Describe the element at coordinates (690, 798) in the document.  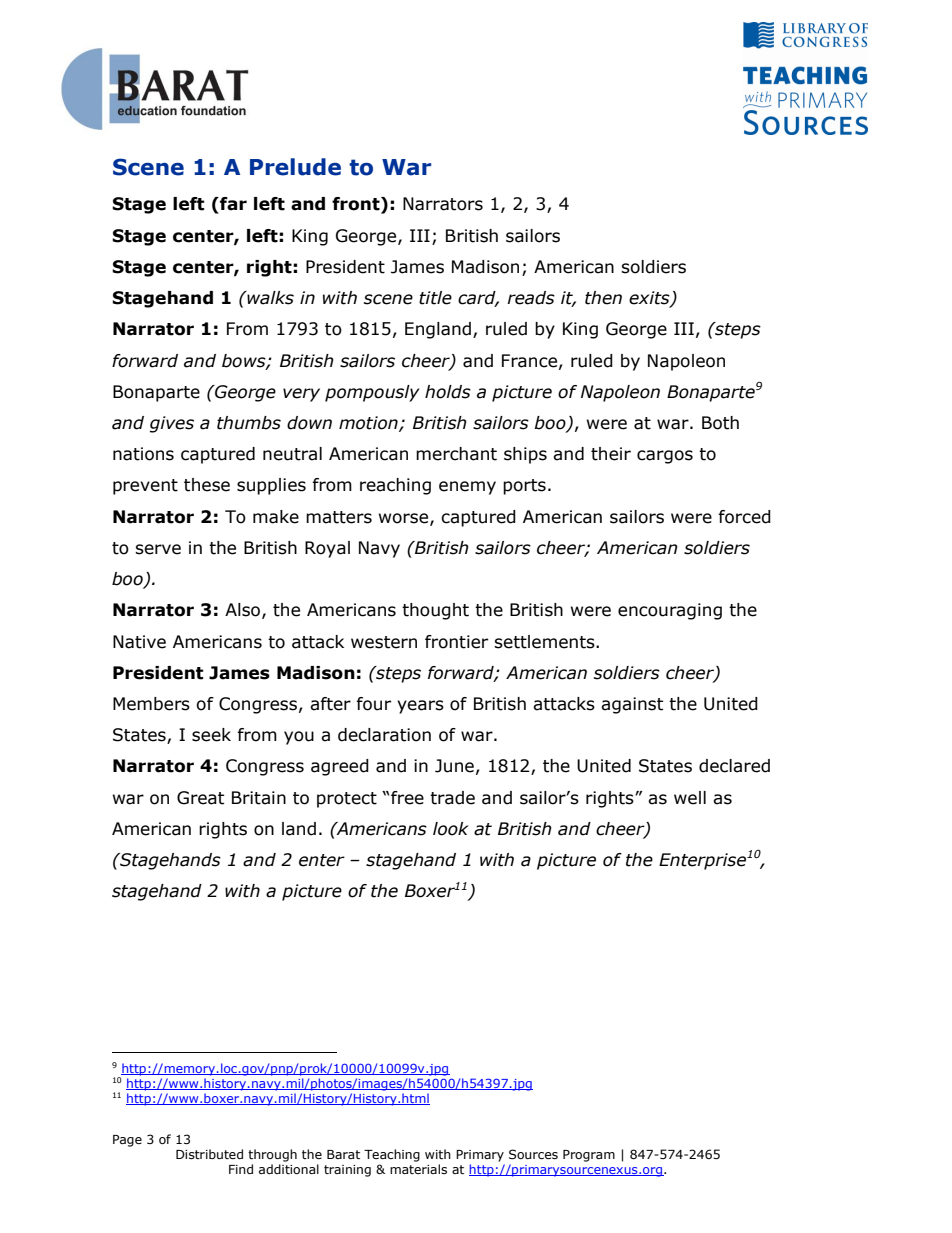
I see `well` at that location.
